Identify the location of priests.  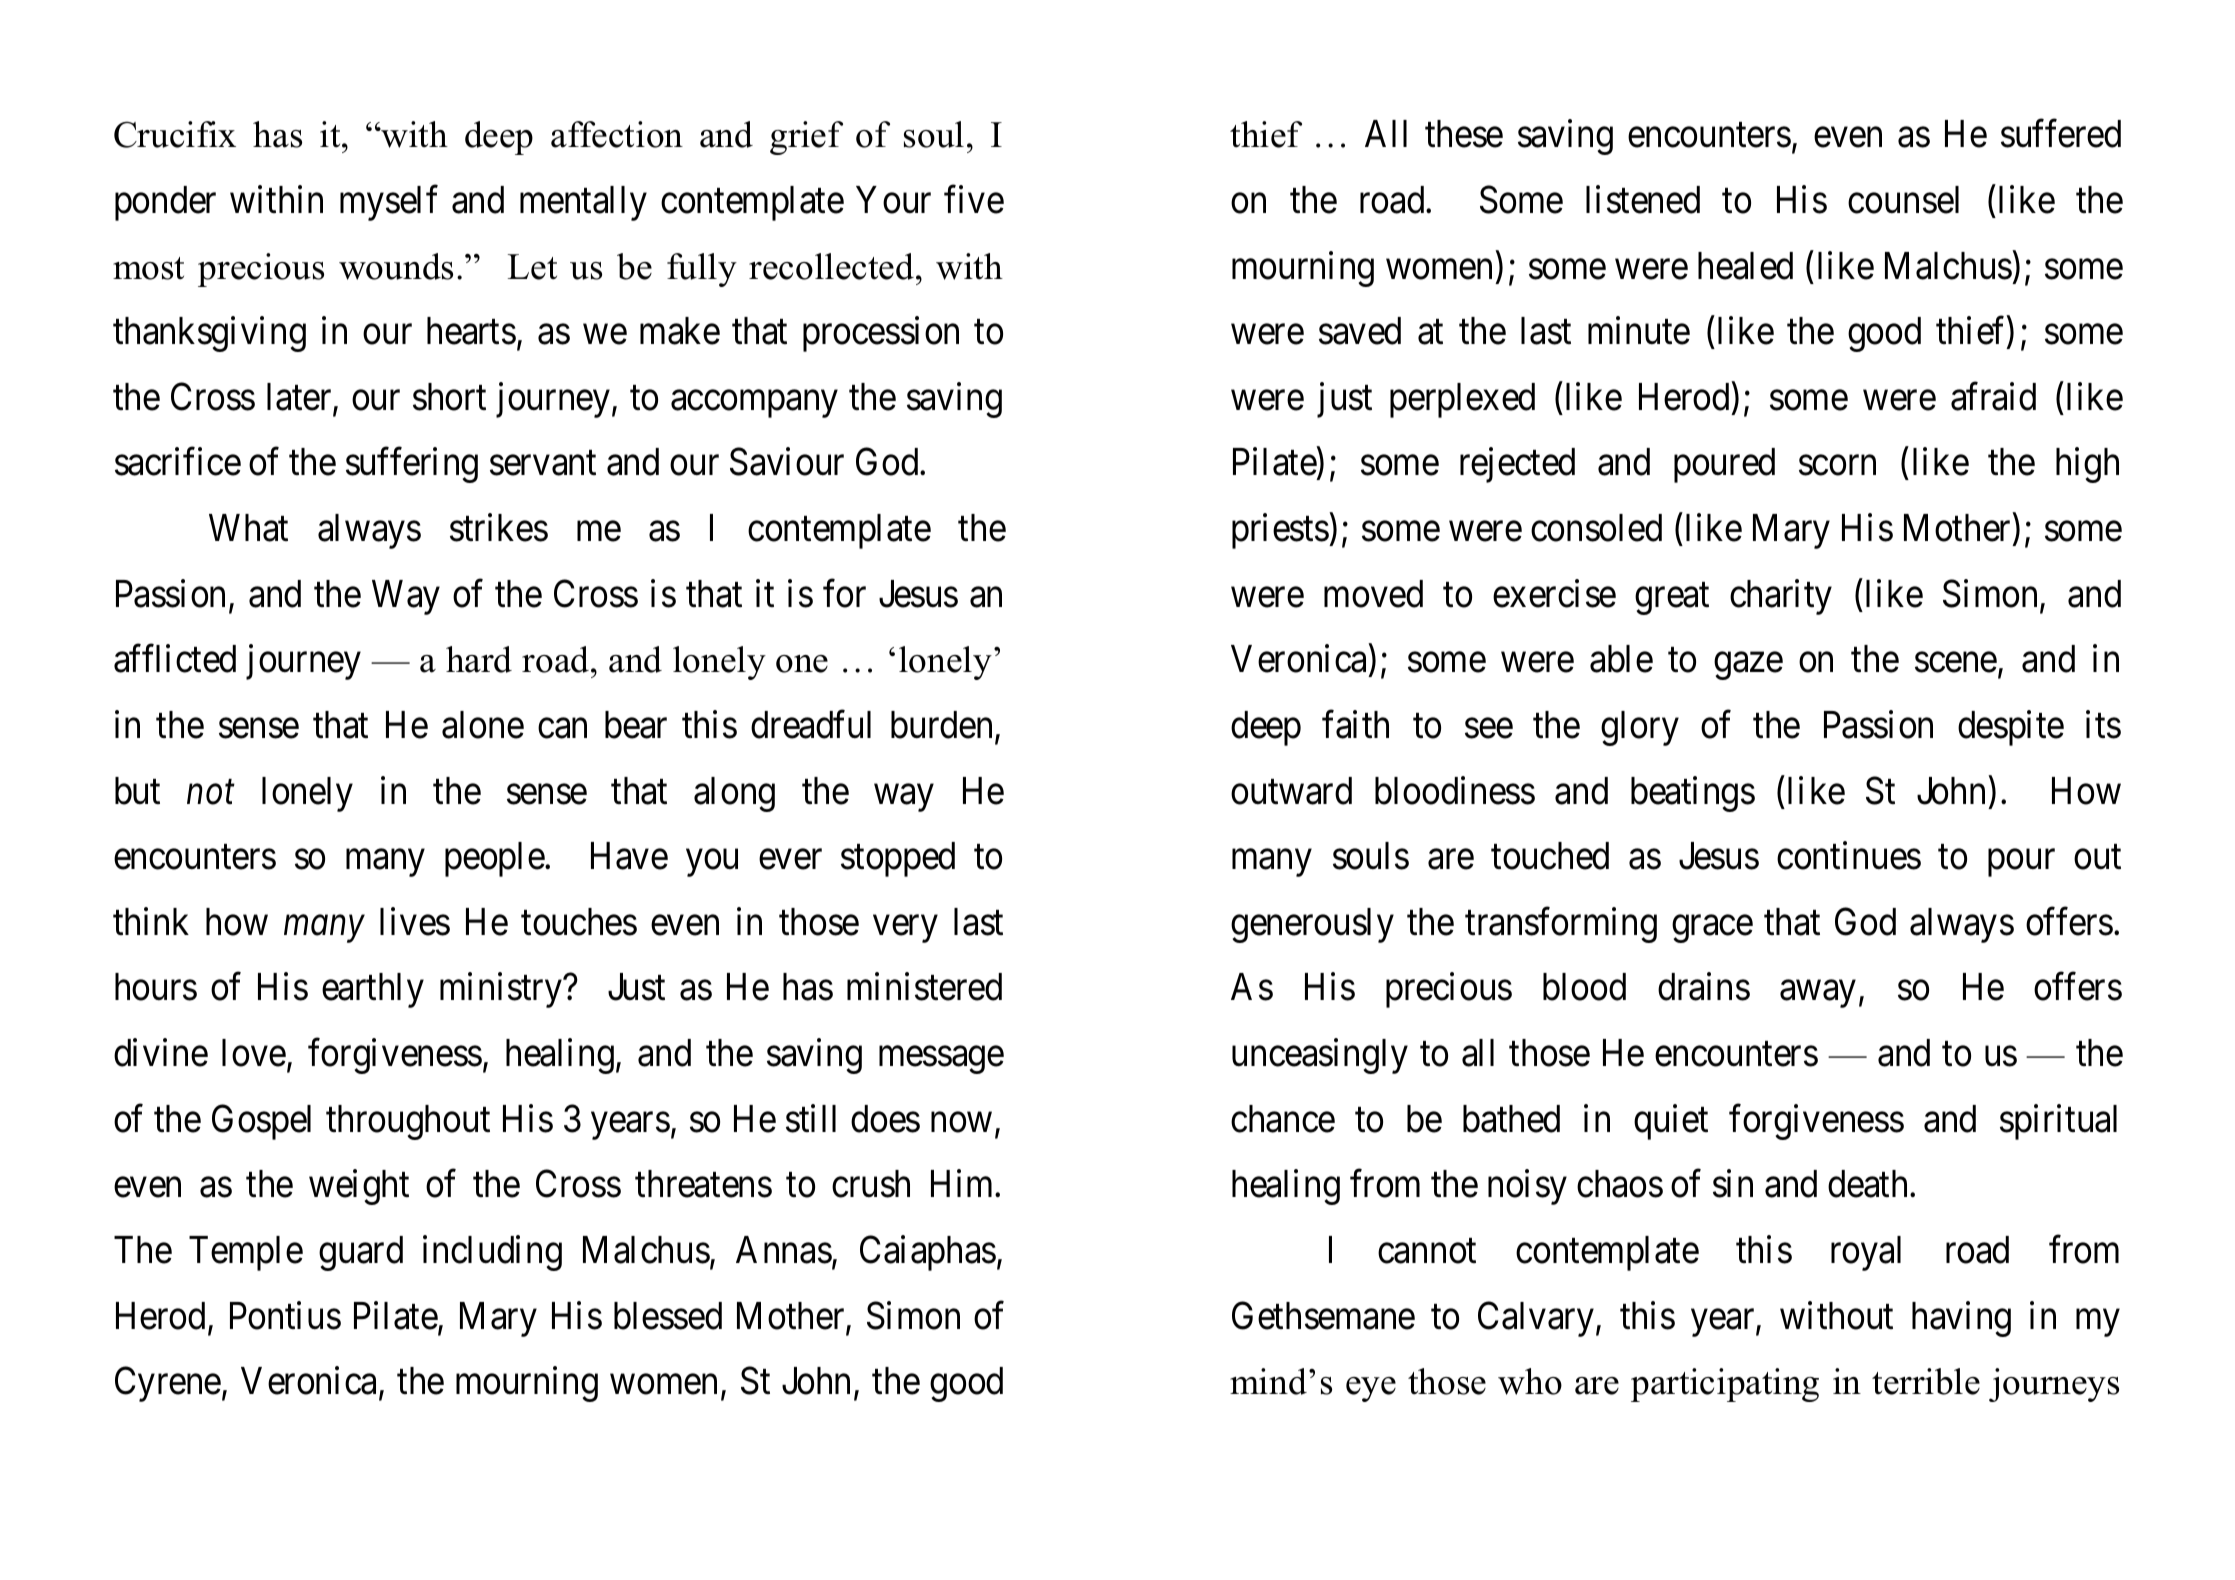
(1280, 531).
